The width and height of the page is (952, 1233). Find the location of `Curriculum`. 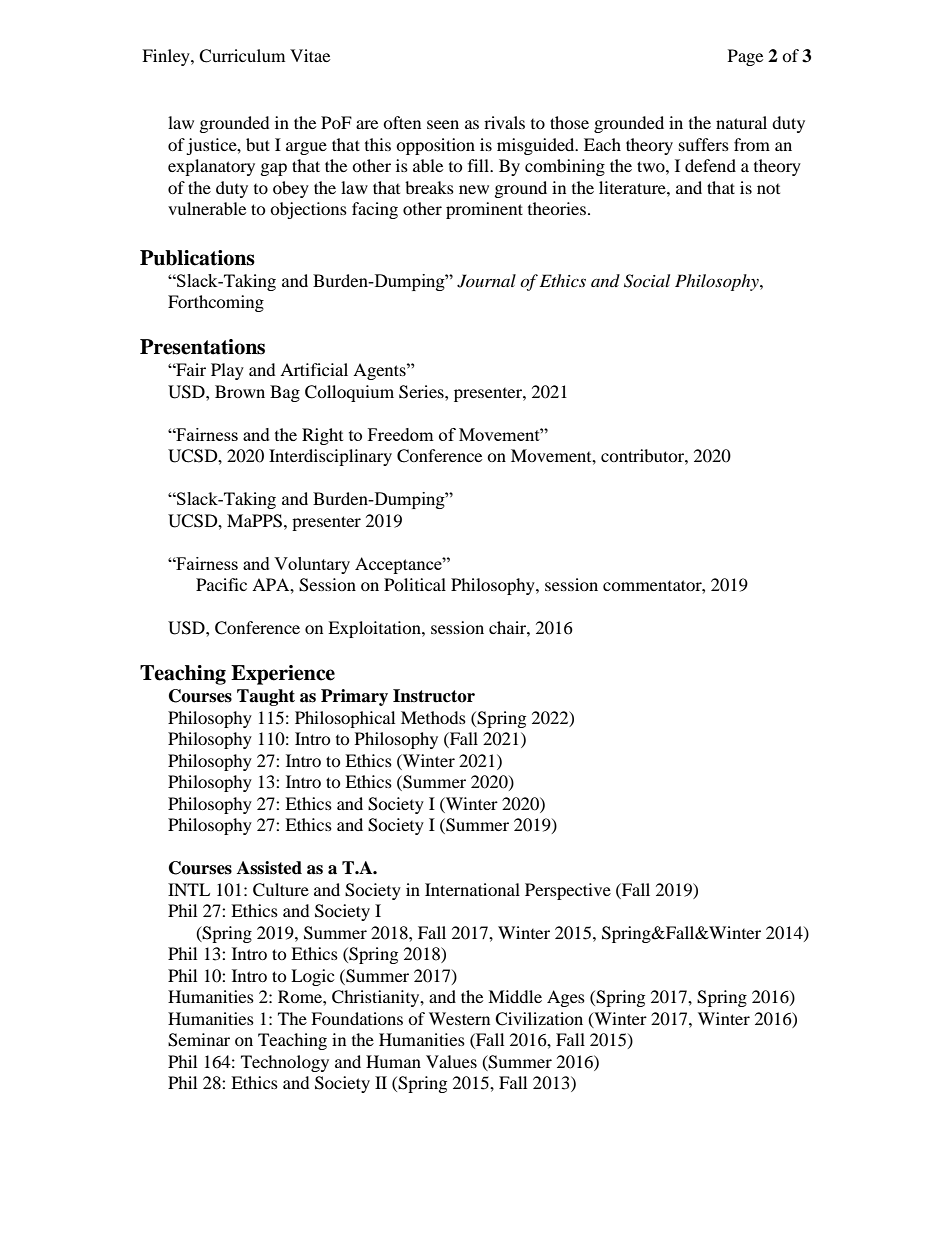

Curriculum is located at coordinates (242, 56).
